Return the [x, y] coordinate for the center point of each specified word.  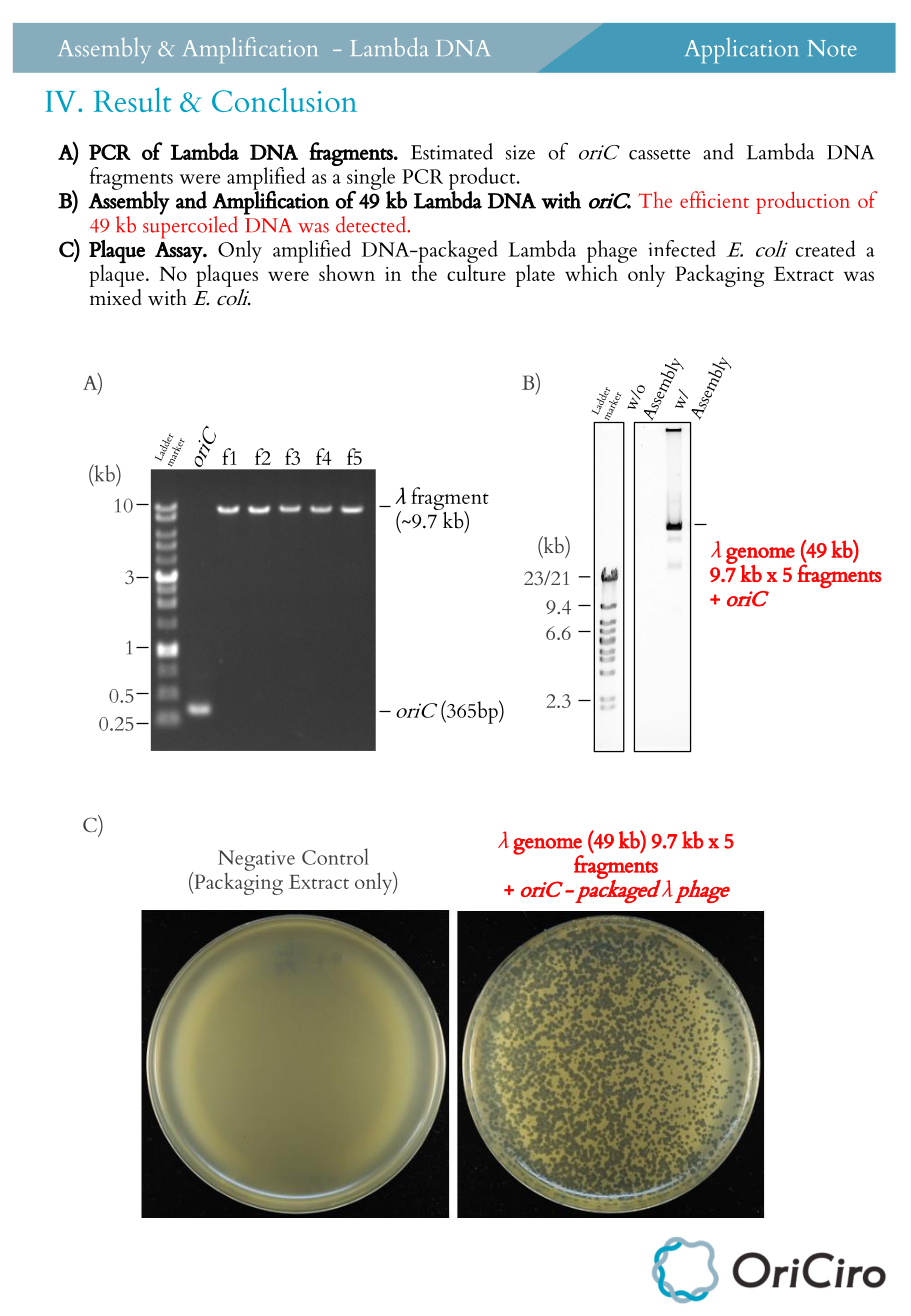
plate [535, 275]
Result [132, 99]
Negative [256, 860]
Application [741, 51]
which [592, 271]
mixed [115, 296]
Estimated [452, 151]
